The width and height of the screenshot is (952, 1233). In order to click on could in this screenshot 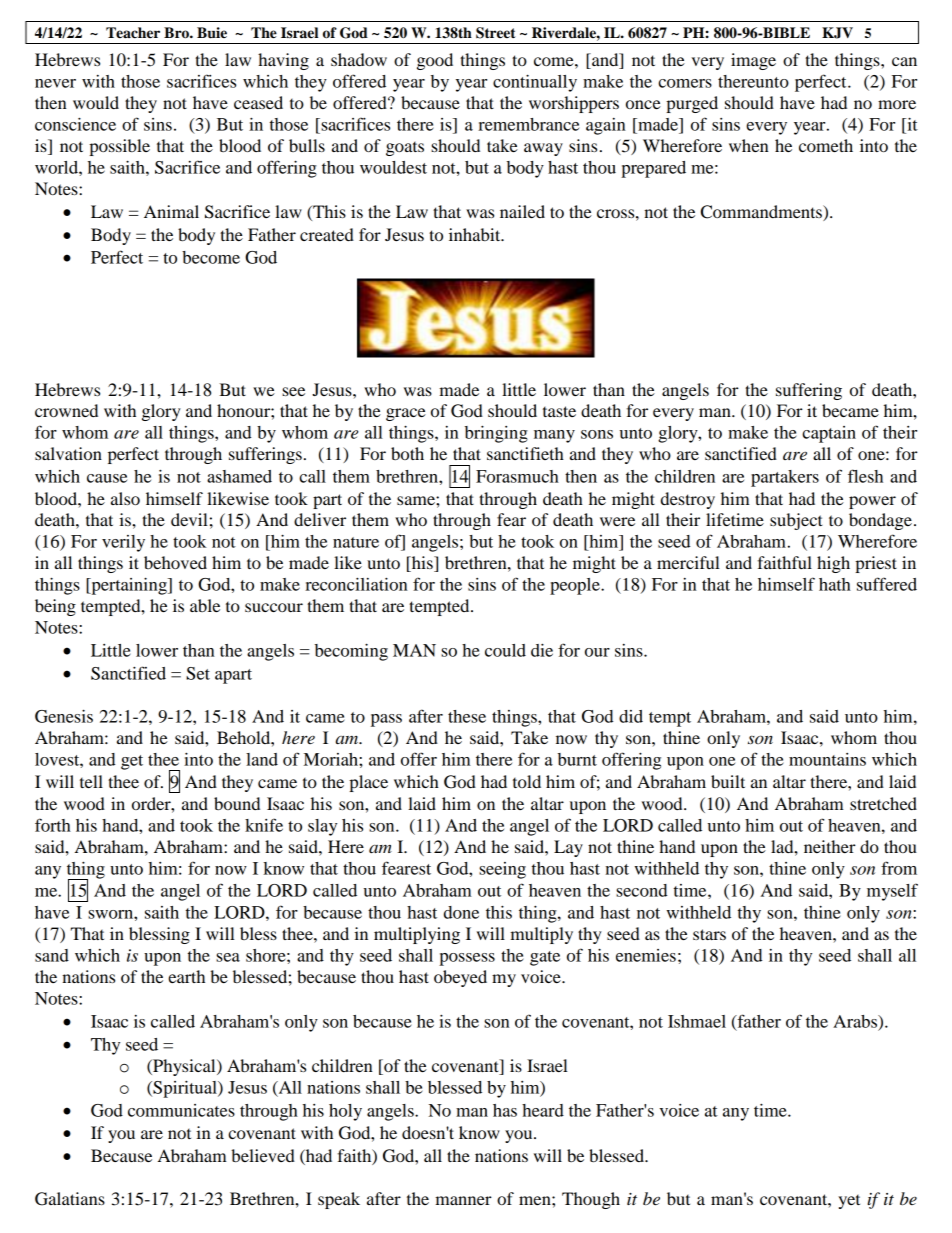, I will do `click(505, 650)`.
